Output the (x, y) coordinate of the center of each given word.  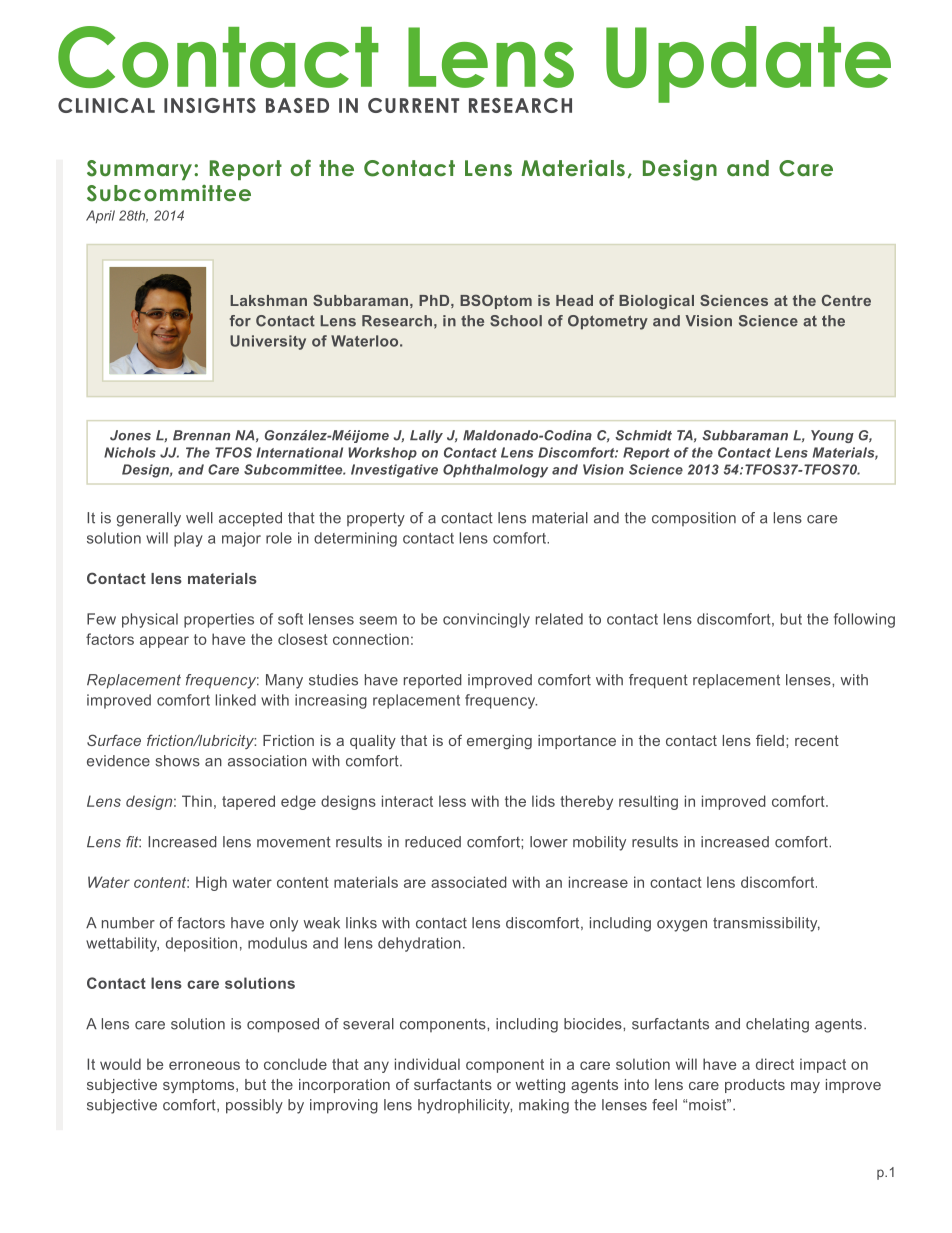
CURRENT (413, 105)
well (199, 518)
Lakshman (268, 300)
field (770, 740)
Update (748, 64)
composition (694, 519)
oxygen (682, 926)
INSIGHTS (210, 105)
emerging (499, 742)
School (516, 321)
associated (469, 882)
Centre (846, 300)
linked (236, 700)
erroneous (204, 1065)
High (211, 883)
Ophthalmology (495, 471)
